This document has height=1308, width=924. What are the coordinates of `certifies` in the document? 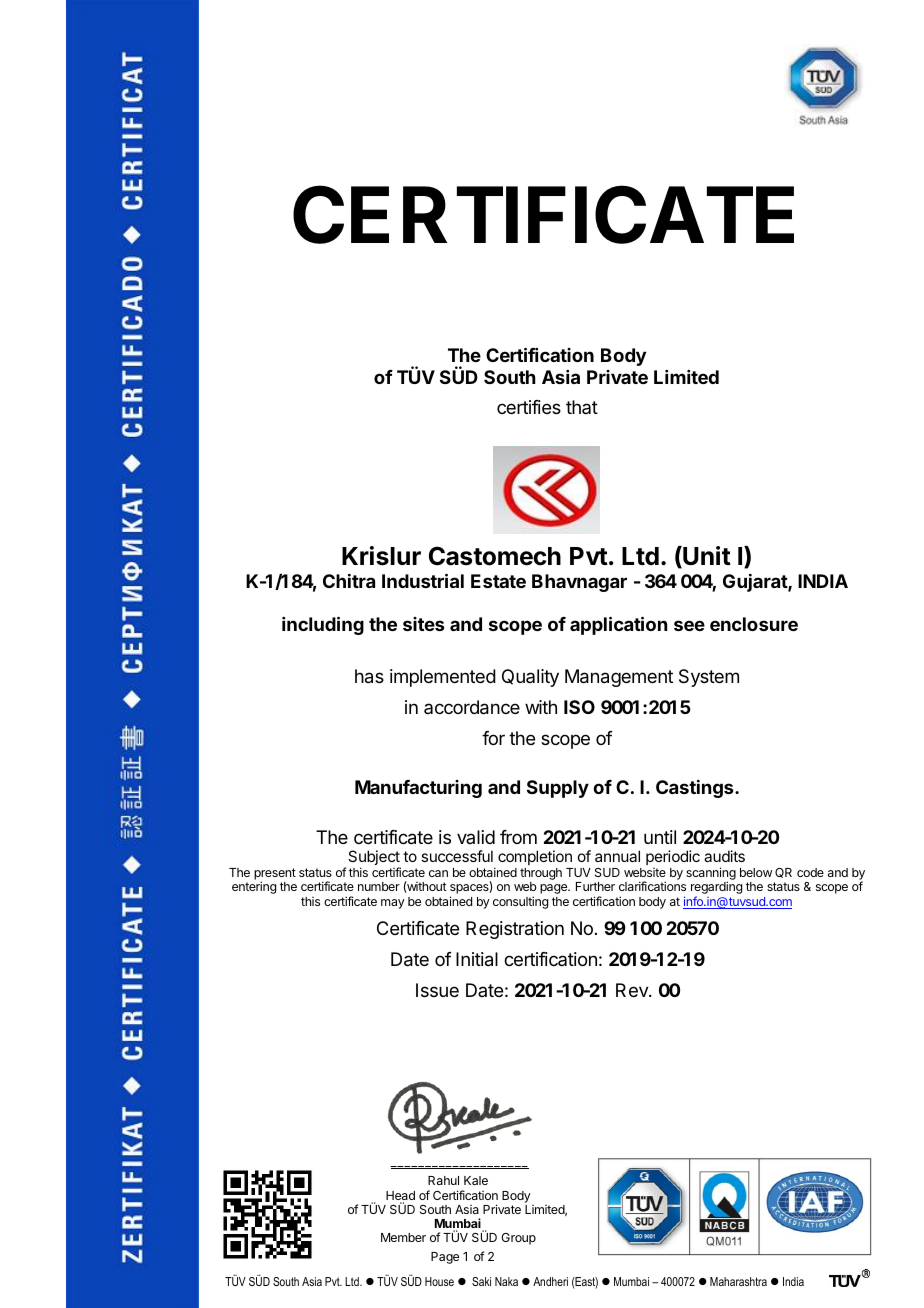 It's located at (529, 407).
